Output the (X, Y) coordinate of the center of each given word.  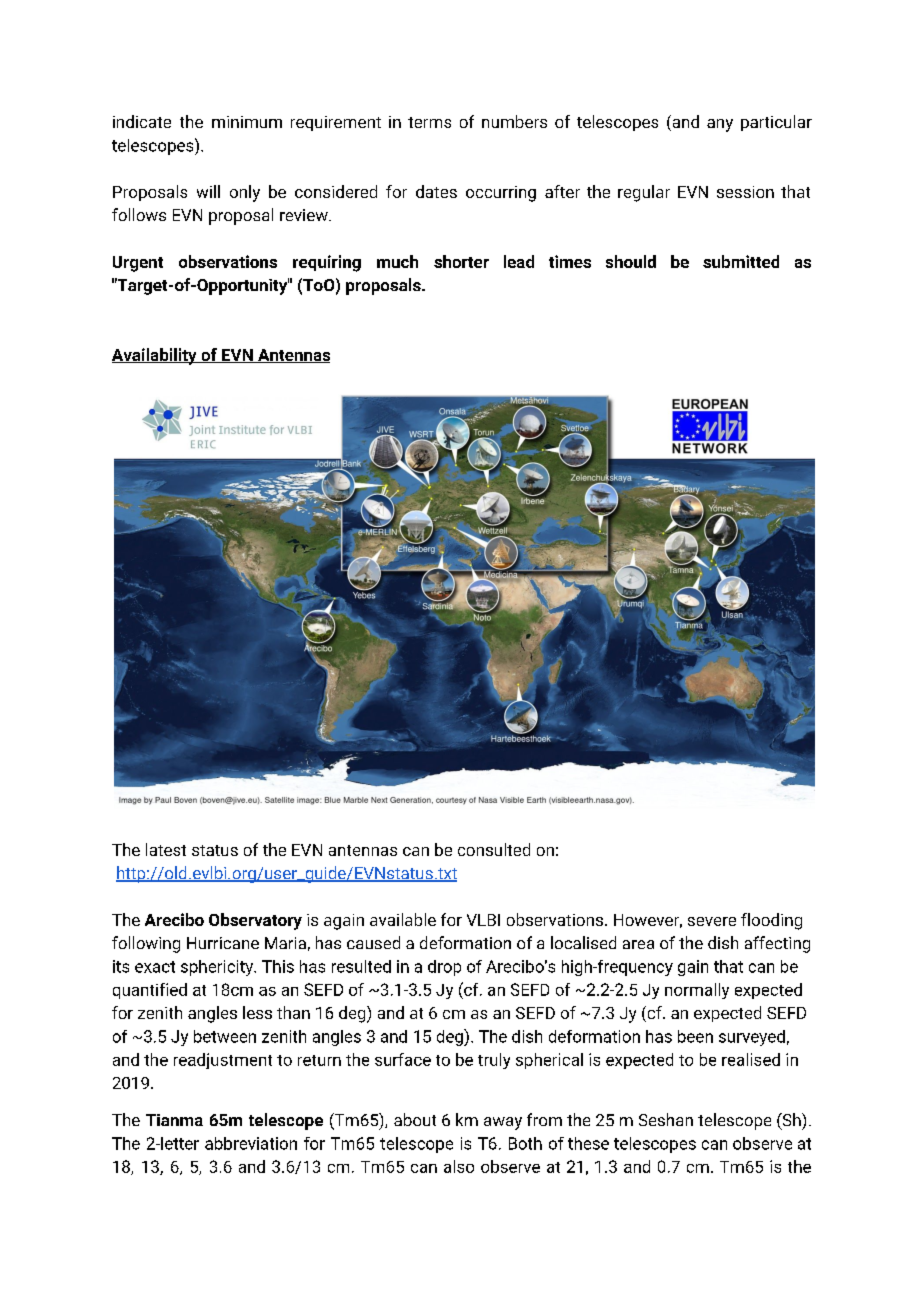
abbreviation (251, 1143)
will (208, 191)
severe (712, 921)
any (720, 125)
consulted (494, 849)
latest (166, 849)
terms (429, 122)
